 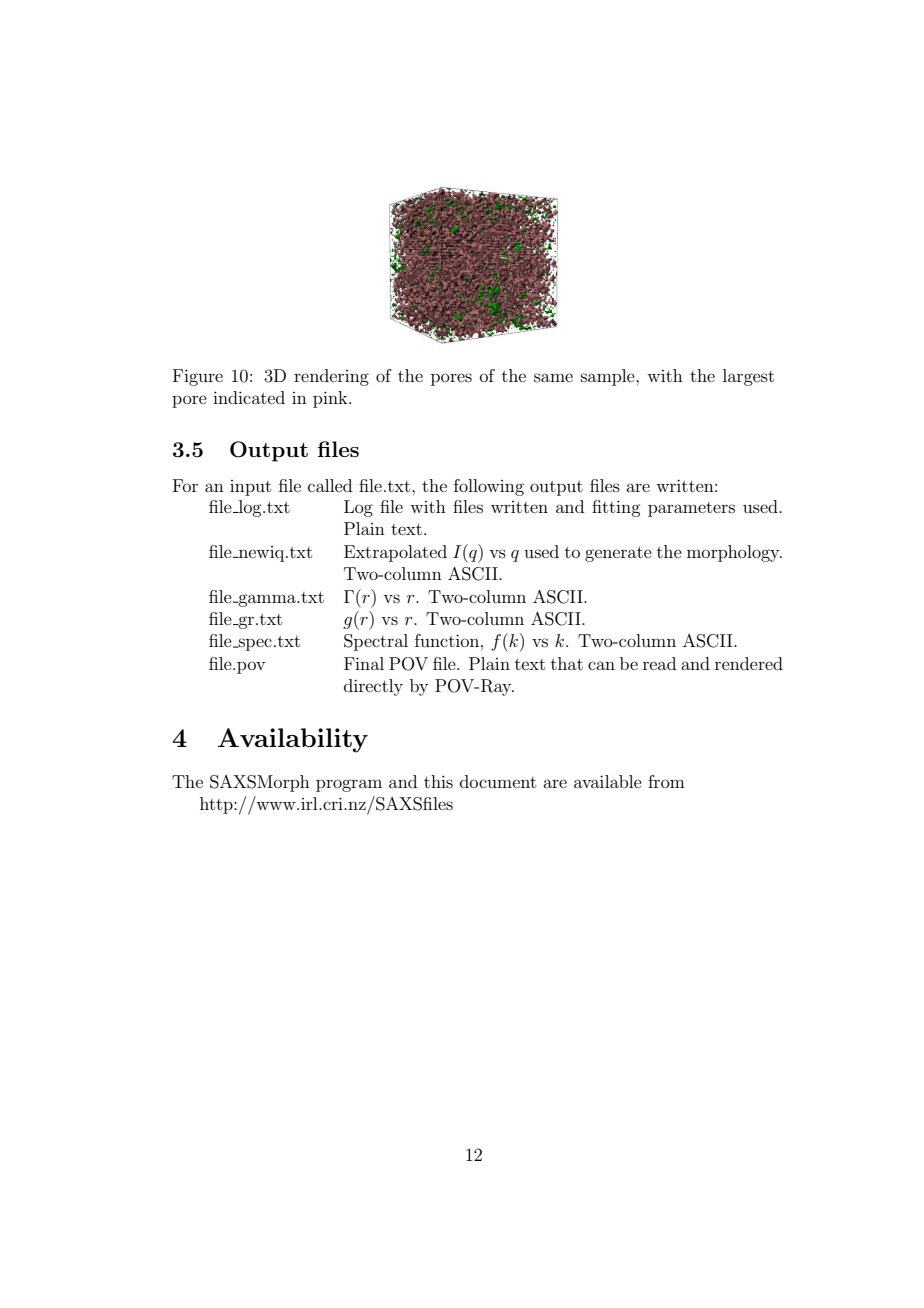 I want to click on from, so click(x=666, y=781).
